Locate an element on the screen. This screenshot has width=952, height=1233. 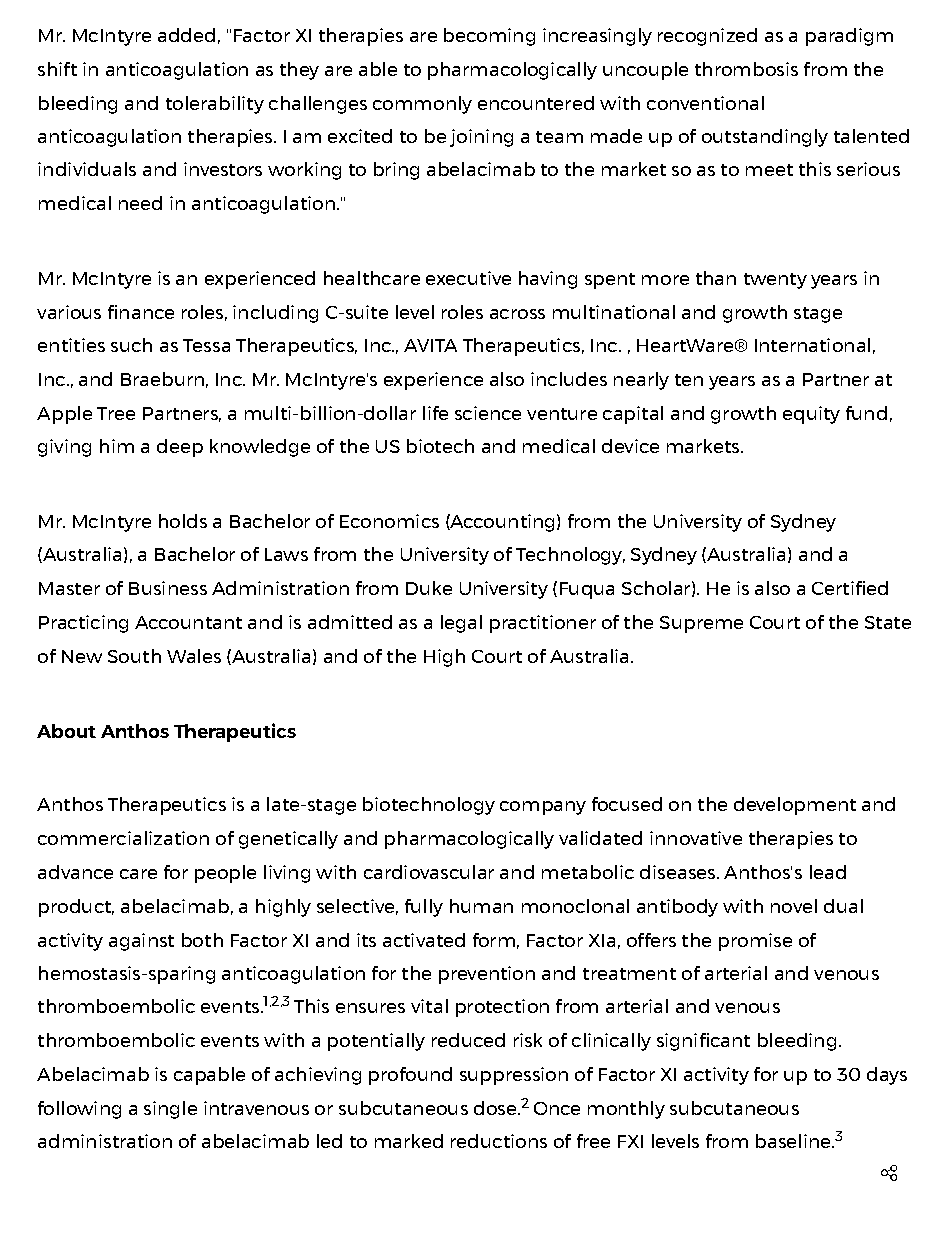
becoming is located at coordinates (489, 37).
